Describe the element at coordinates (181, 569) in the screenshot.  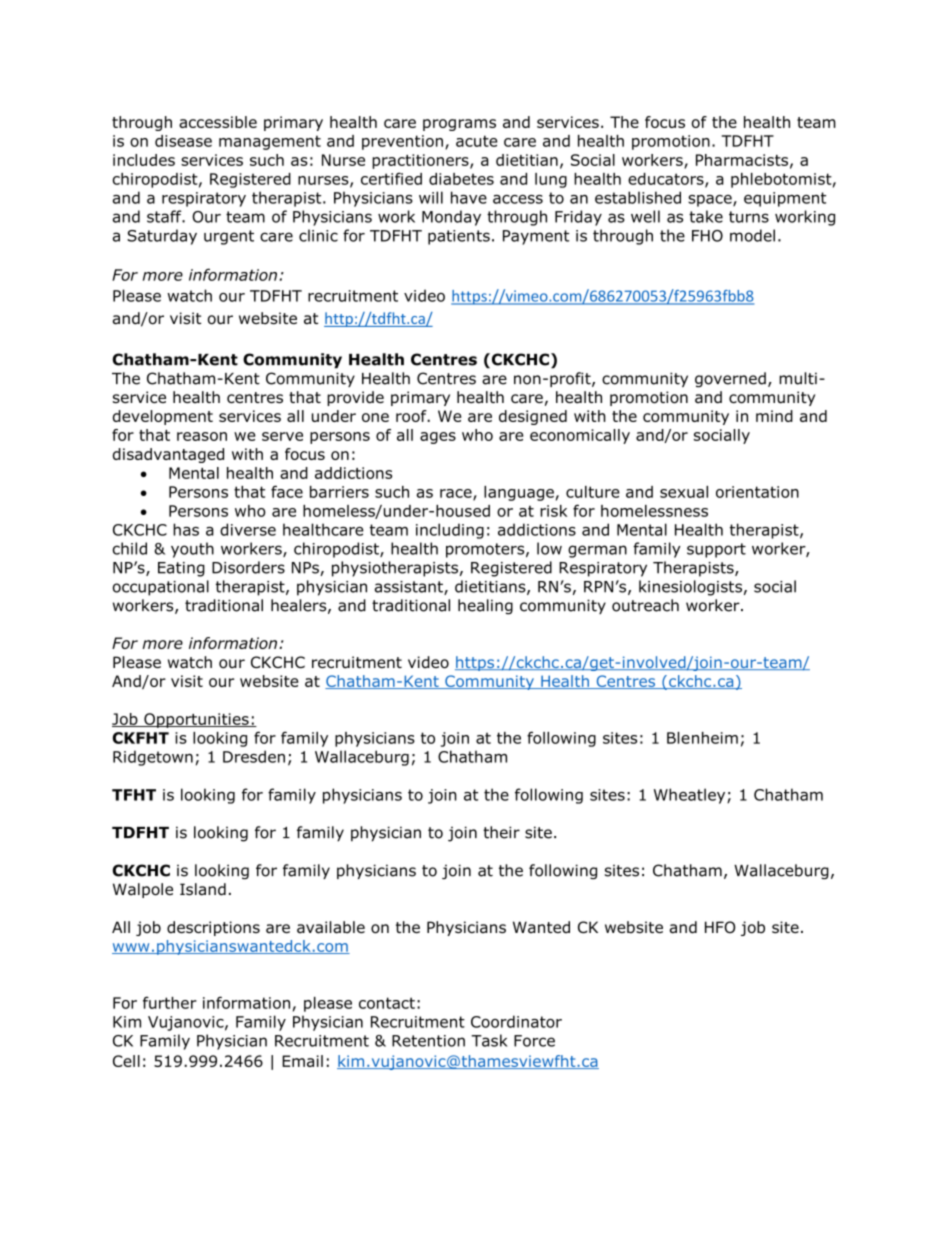
I see `Eating` at that location.
